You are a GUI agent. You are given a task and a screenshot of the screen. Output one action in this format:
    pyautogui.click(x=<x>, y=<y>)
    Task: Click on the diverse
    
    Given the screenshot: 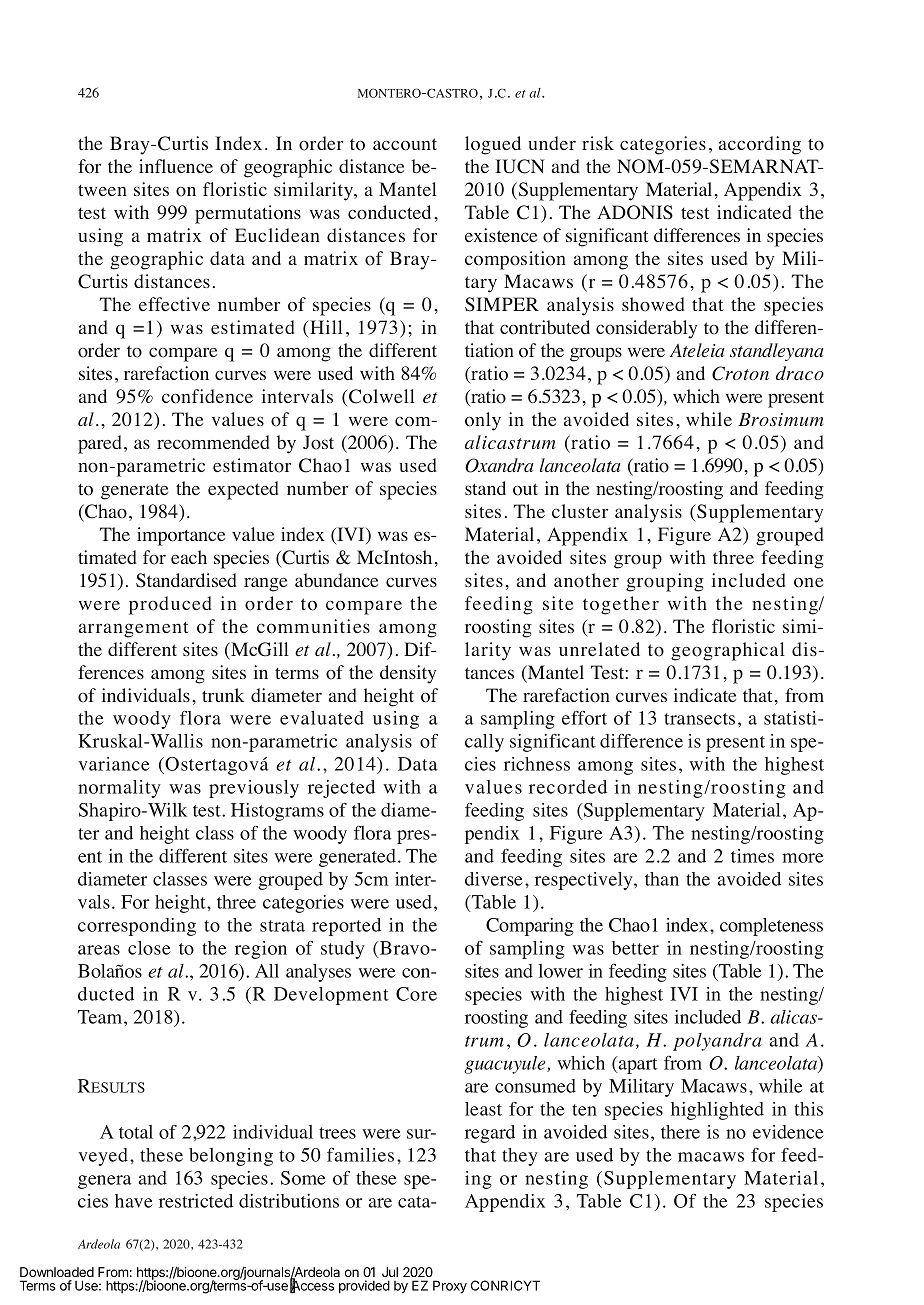 What is the action you would take?
    pyautogui.click(x=494, y=879)
